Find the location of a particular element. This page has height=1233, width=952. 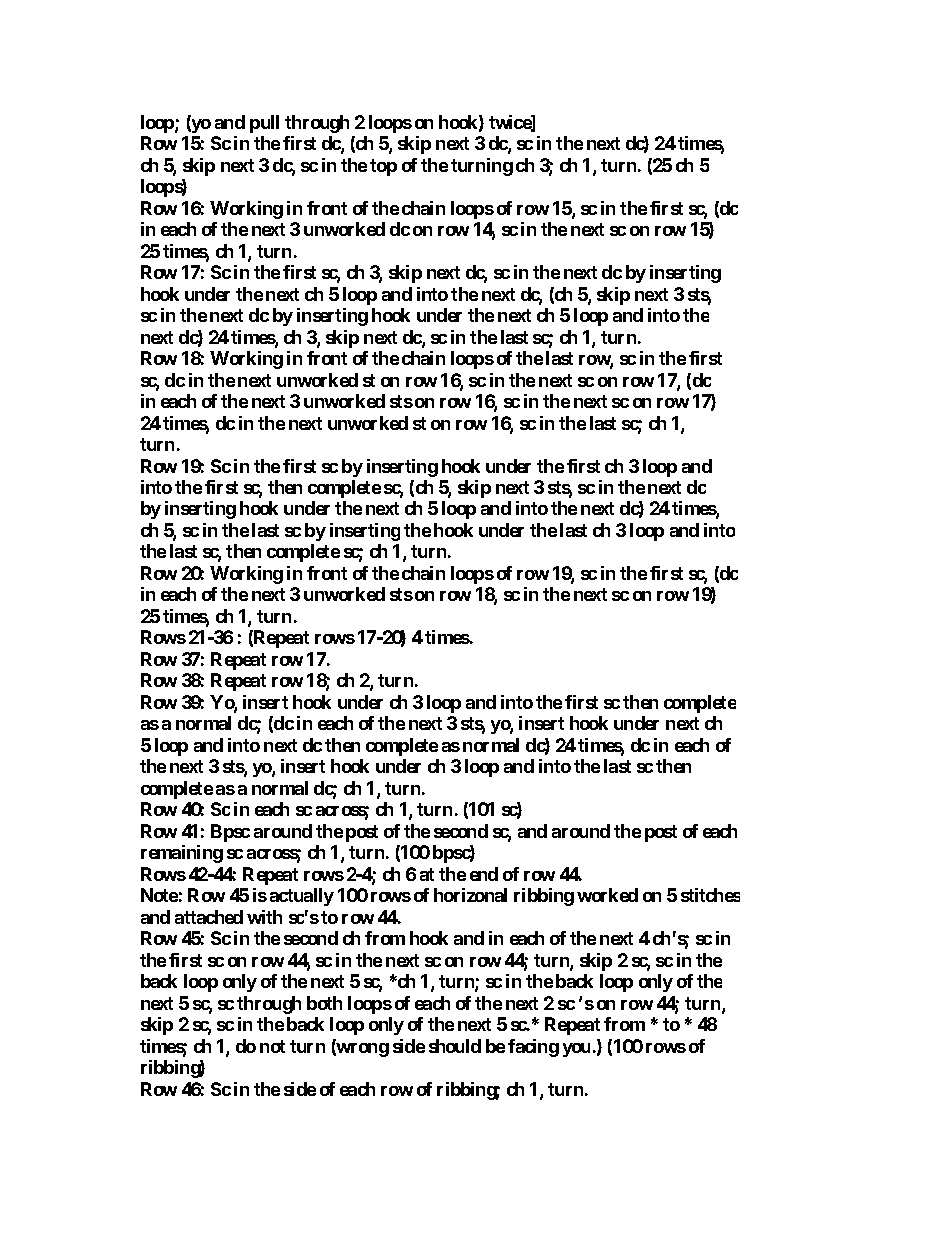

remaining is located at coordinates (182, 854).
